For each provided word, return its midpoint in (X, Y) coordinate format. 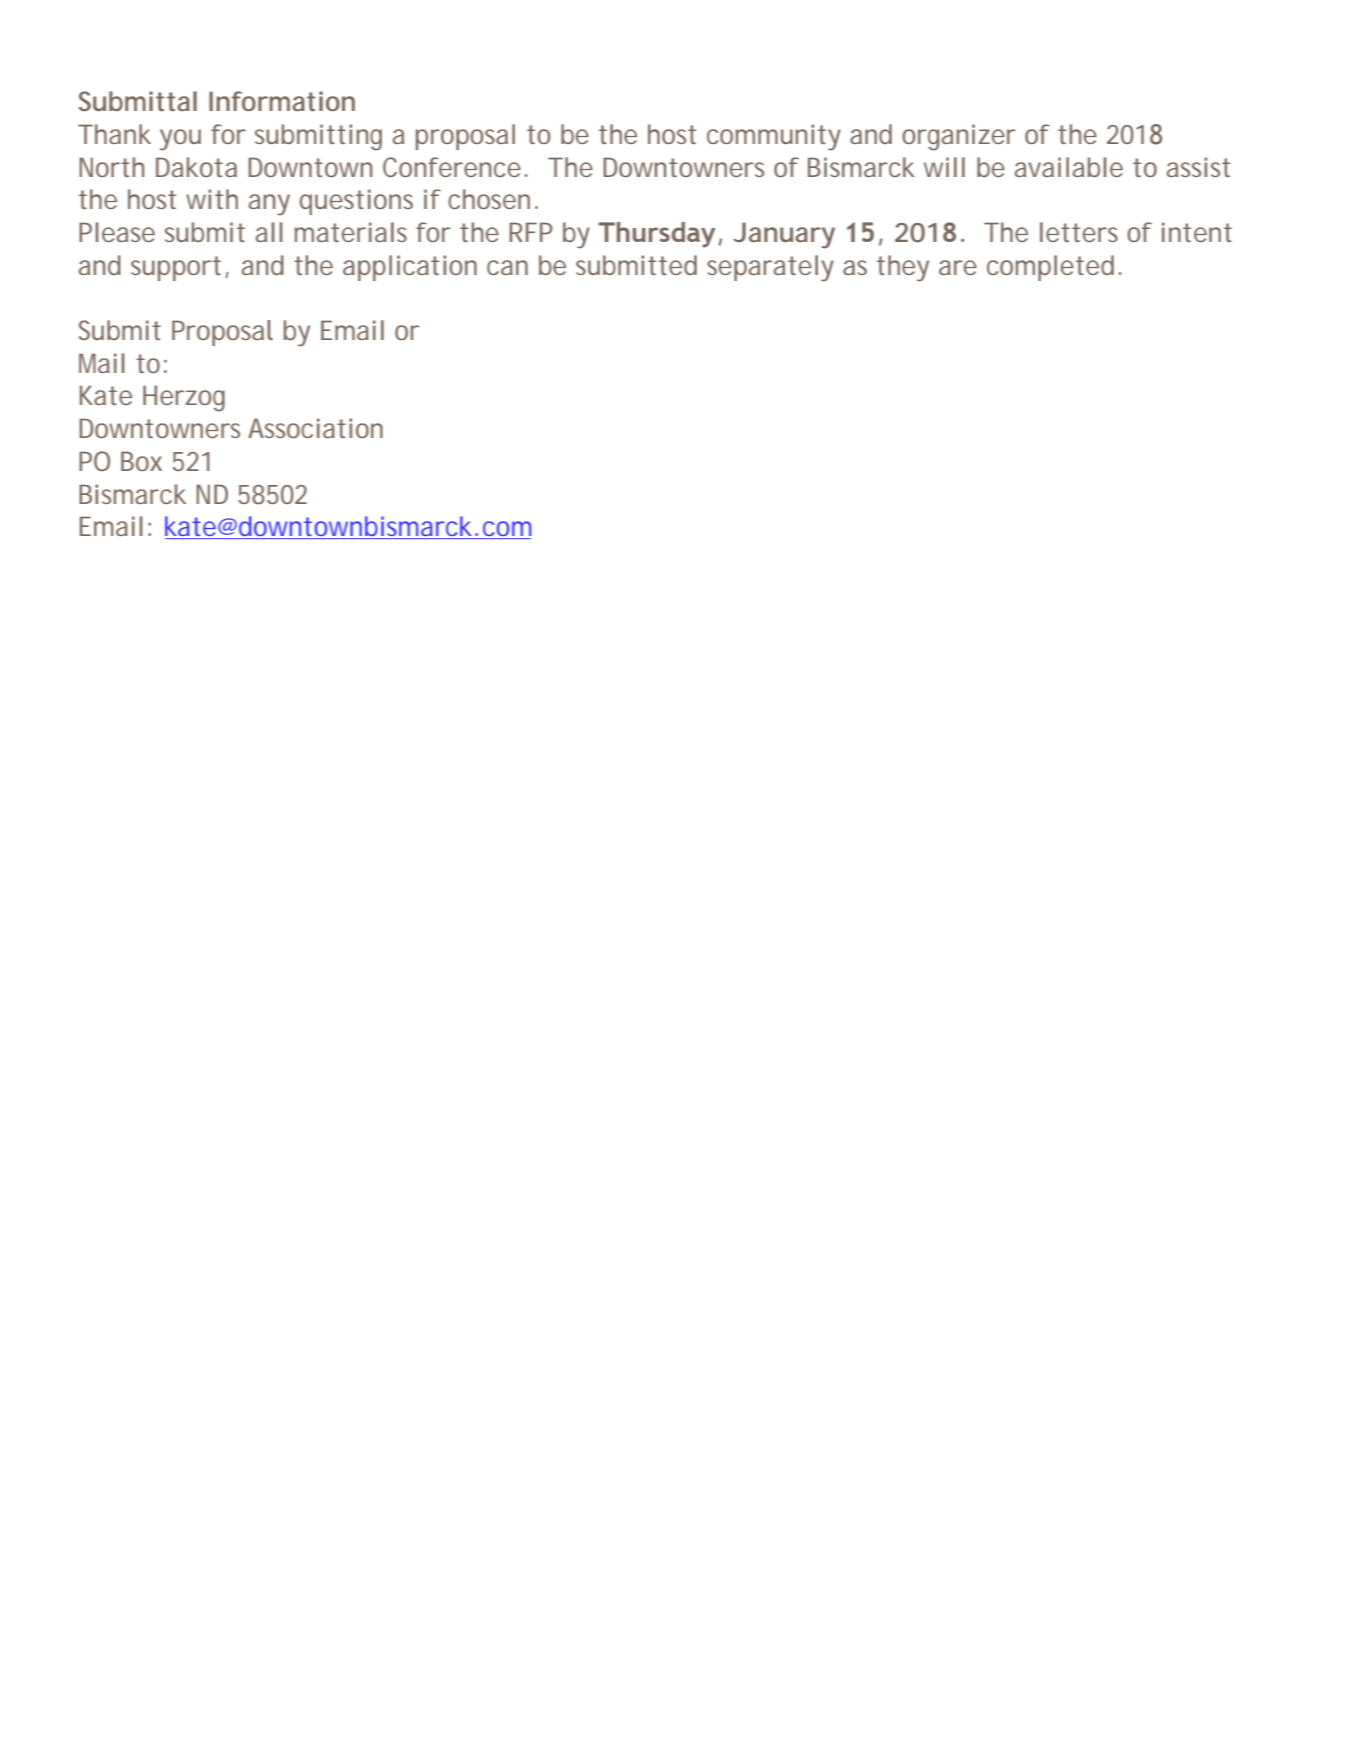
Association (315, 428)
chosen (489, 199)
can (507, 267)
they (903, 268)
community (774, 137)
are (958, 267)
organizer (959, 137)
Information (282, 101)
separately (770, 268)
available (1069, 167)
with (212, 199)
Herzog (184, 398)
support (176, 268)
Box (141, 461)
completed (1050, 268)
